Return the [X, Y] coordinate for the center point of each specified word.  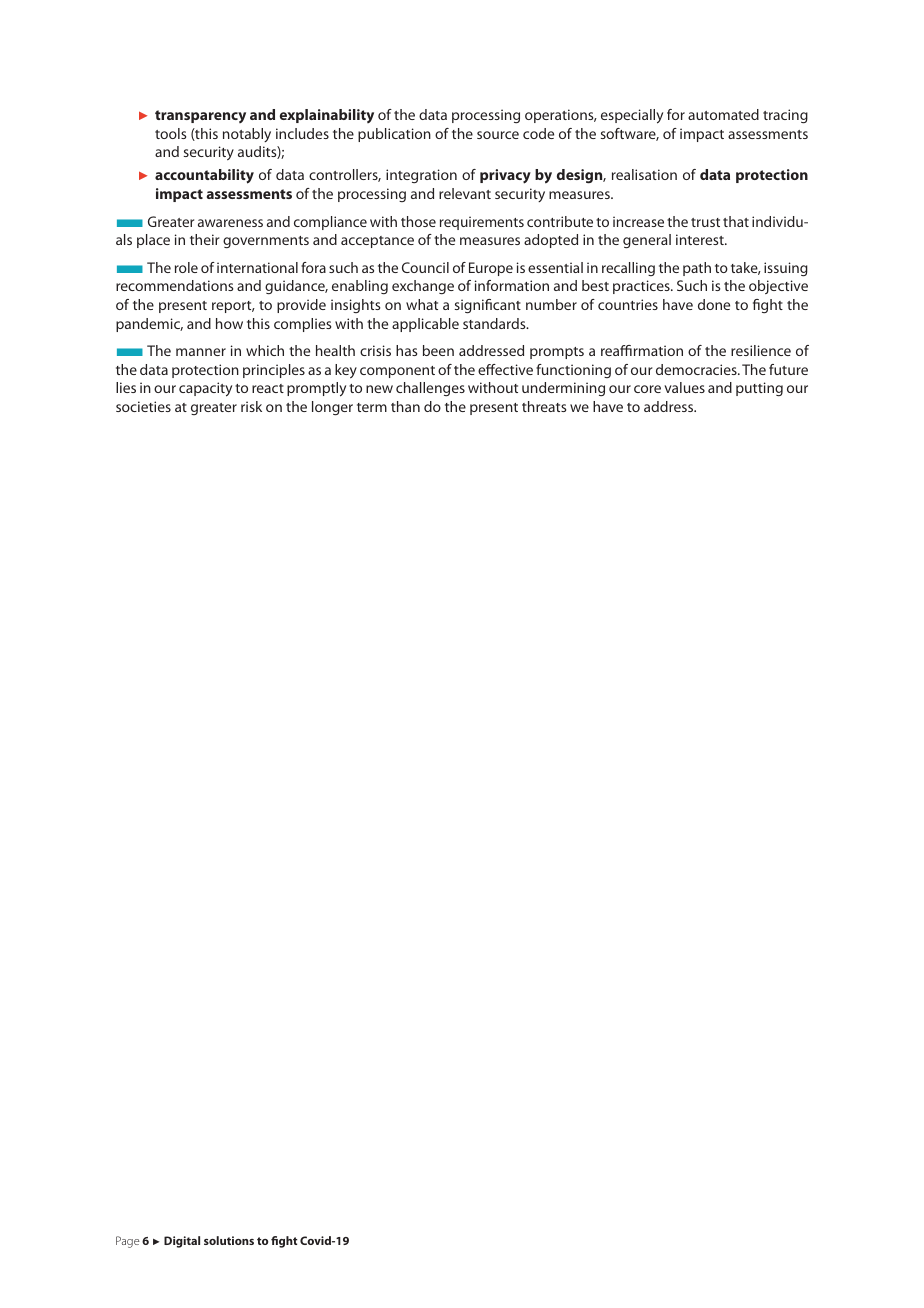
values [684, 387]
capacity [205, 389]
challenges [430, 389]
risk [251, 406]
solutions [229, 1240]
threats [544, 406]
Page [128, 1242]
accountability [204, 176]
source [498, 135]
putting [759, 389]
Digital [182, 1242]
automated [723, 114]
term [372, 407]
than [405, 406]
